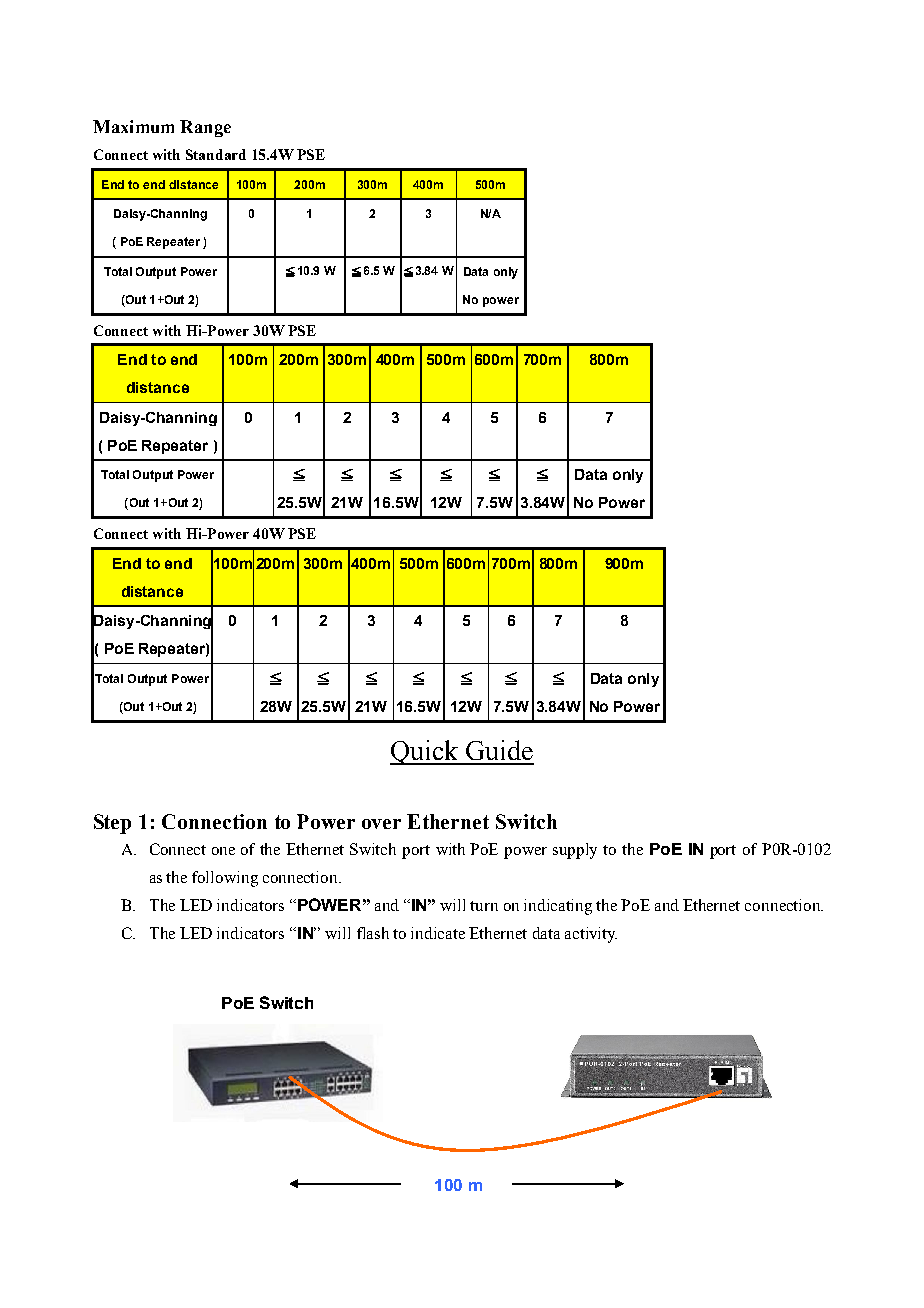  What do you see at coordinates (133, 126) in the screenshot?
I see `Maximum` at bounding box center [133, 126].
